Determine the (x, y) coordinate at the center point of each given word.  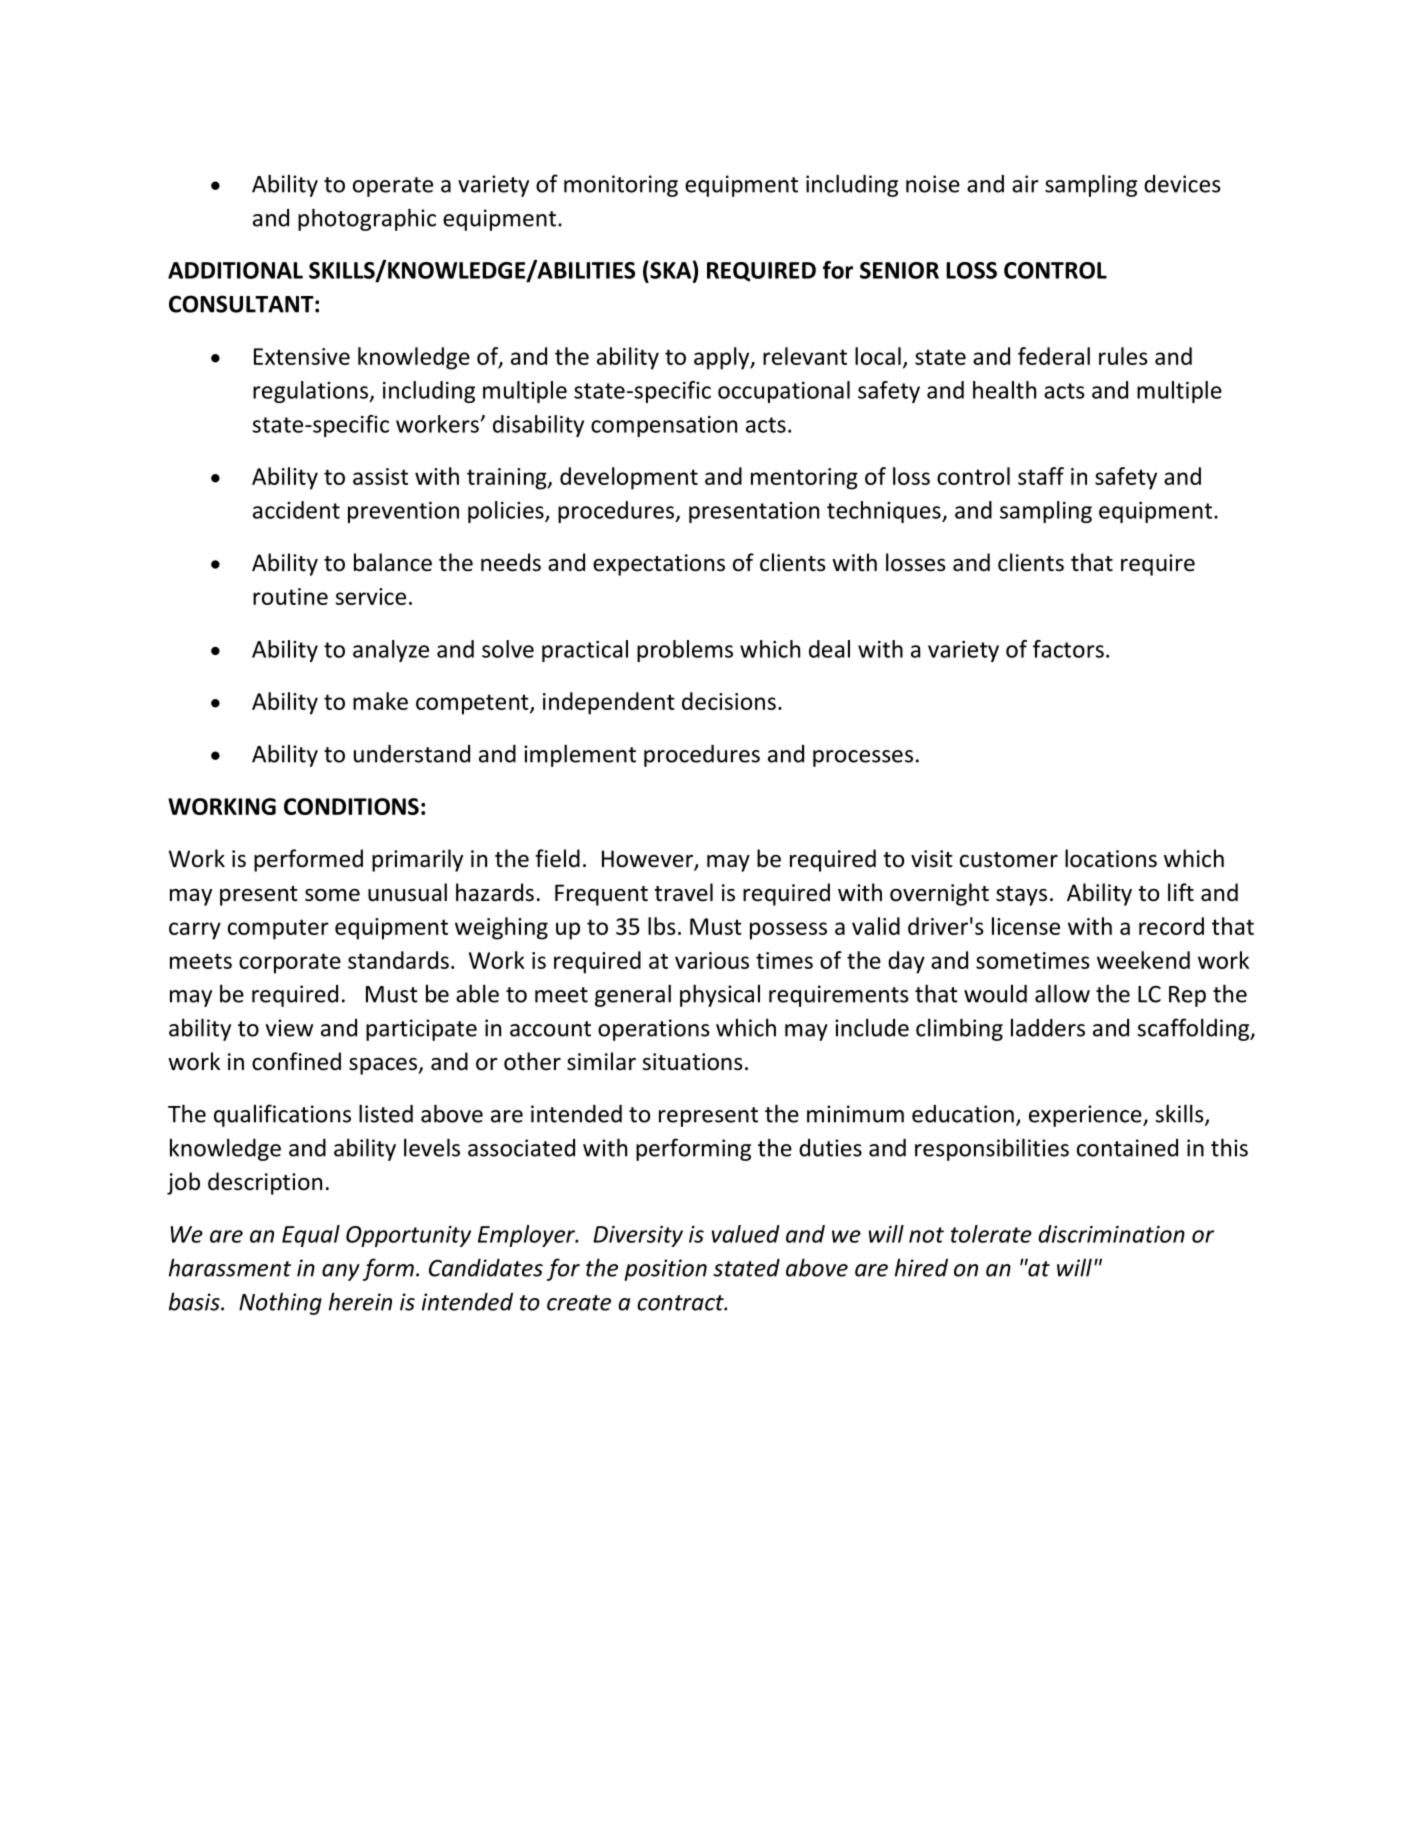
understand (412, 753)
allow (1062, 993)
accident (296, 510)
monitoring (621, 186)
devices (1182, 184)
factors (1068, 649)
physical (720, 995)
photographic (367, 219)
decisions (729, 701)
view (289, 1028)
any (341, 1272)
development (629, 478)
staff (1041, 476)
